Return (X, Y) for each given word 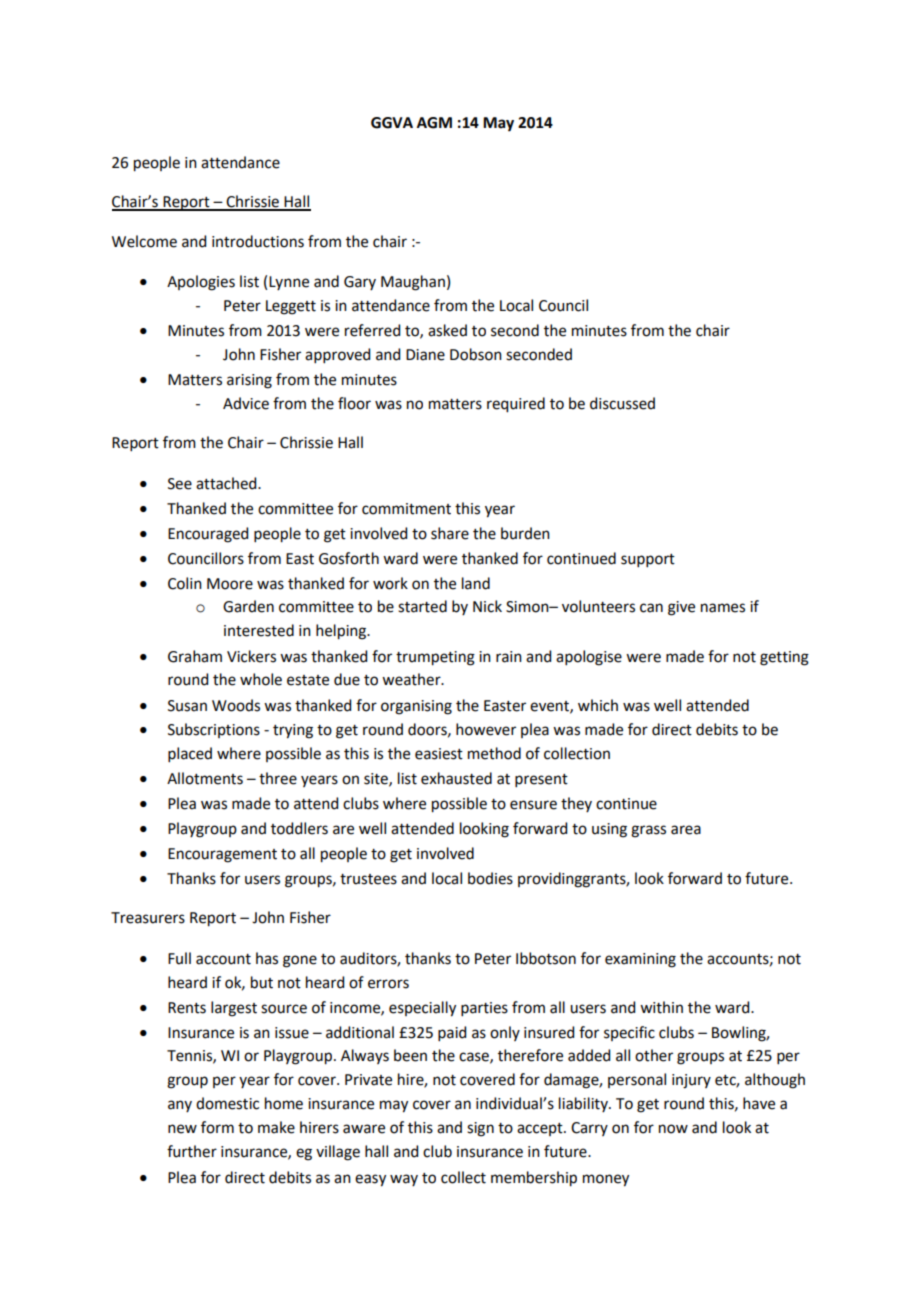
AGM (434, 123)
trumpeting (435, 658)
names (723, 608)
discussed (622, 403)
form (217, 1127)
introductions (258, 241)
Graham (195, 656)
